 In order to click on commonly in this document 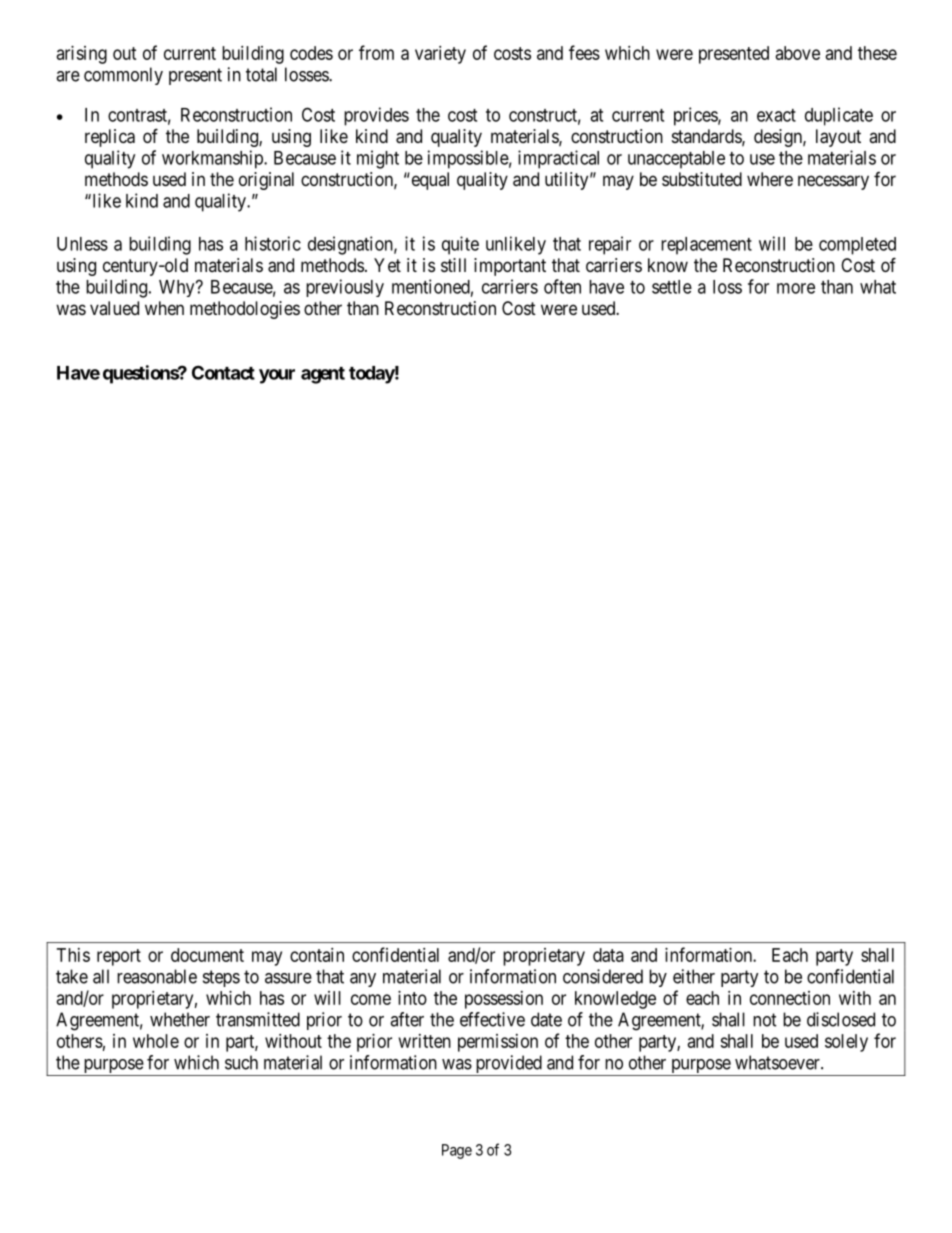, I will do `click(123, 76)`.
